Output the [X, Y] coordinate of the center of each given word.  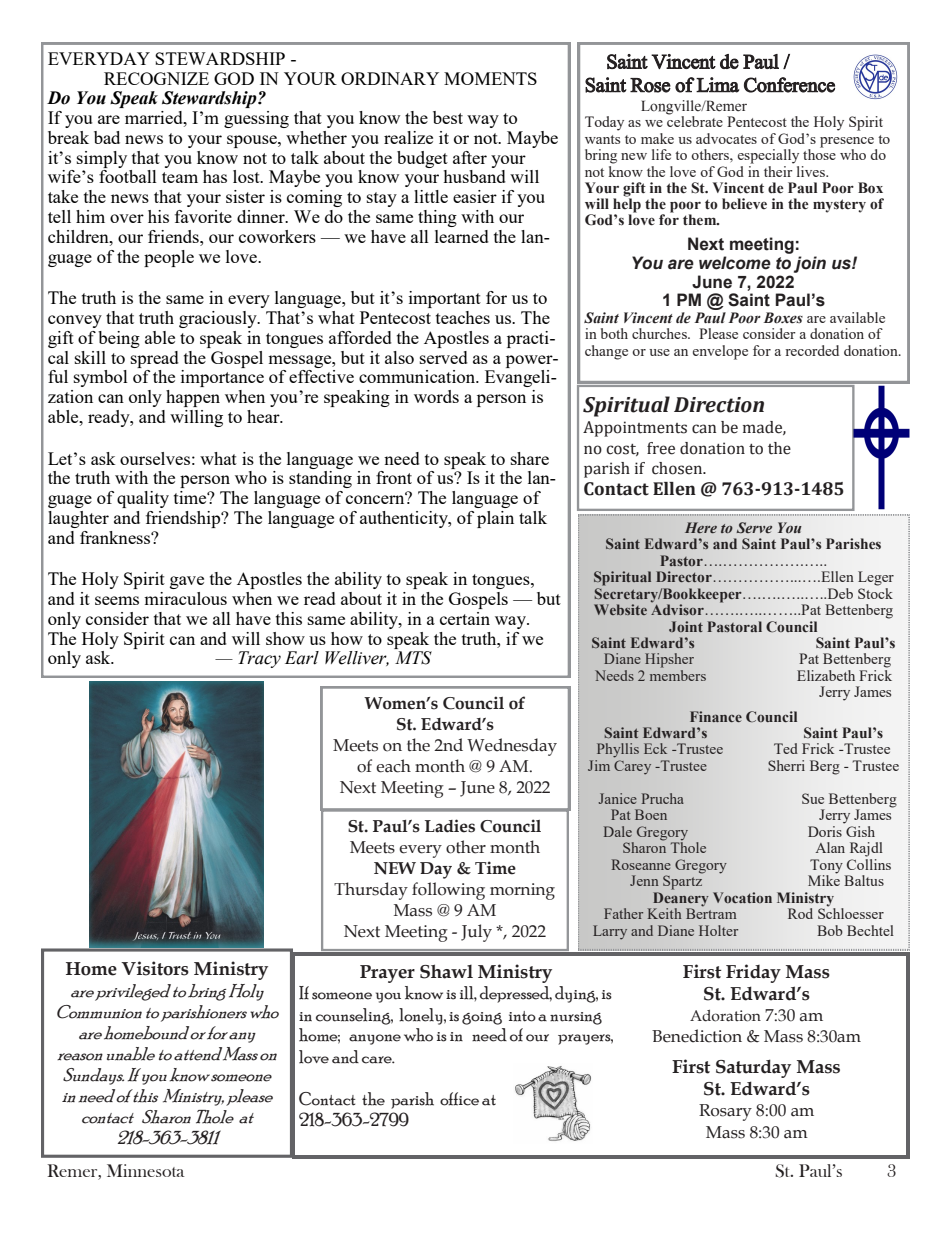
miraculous [185, 598]
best [448, 117]
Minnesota [146, 1170]
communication [418, 376]
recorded [812, 350]
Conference [789, 85]
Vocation [742, 897]
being [119, 339]
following [448, 891]
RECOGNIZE [156, 78]
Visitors [155, 968]
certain [465, 618]
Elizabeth [826, 675]
